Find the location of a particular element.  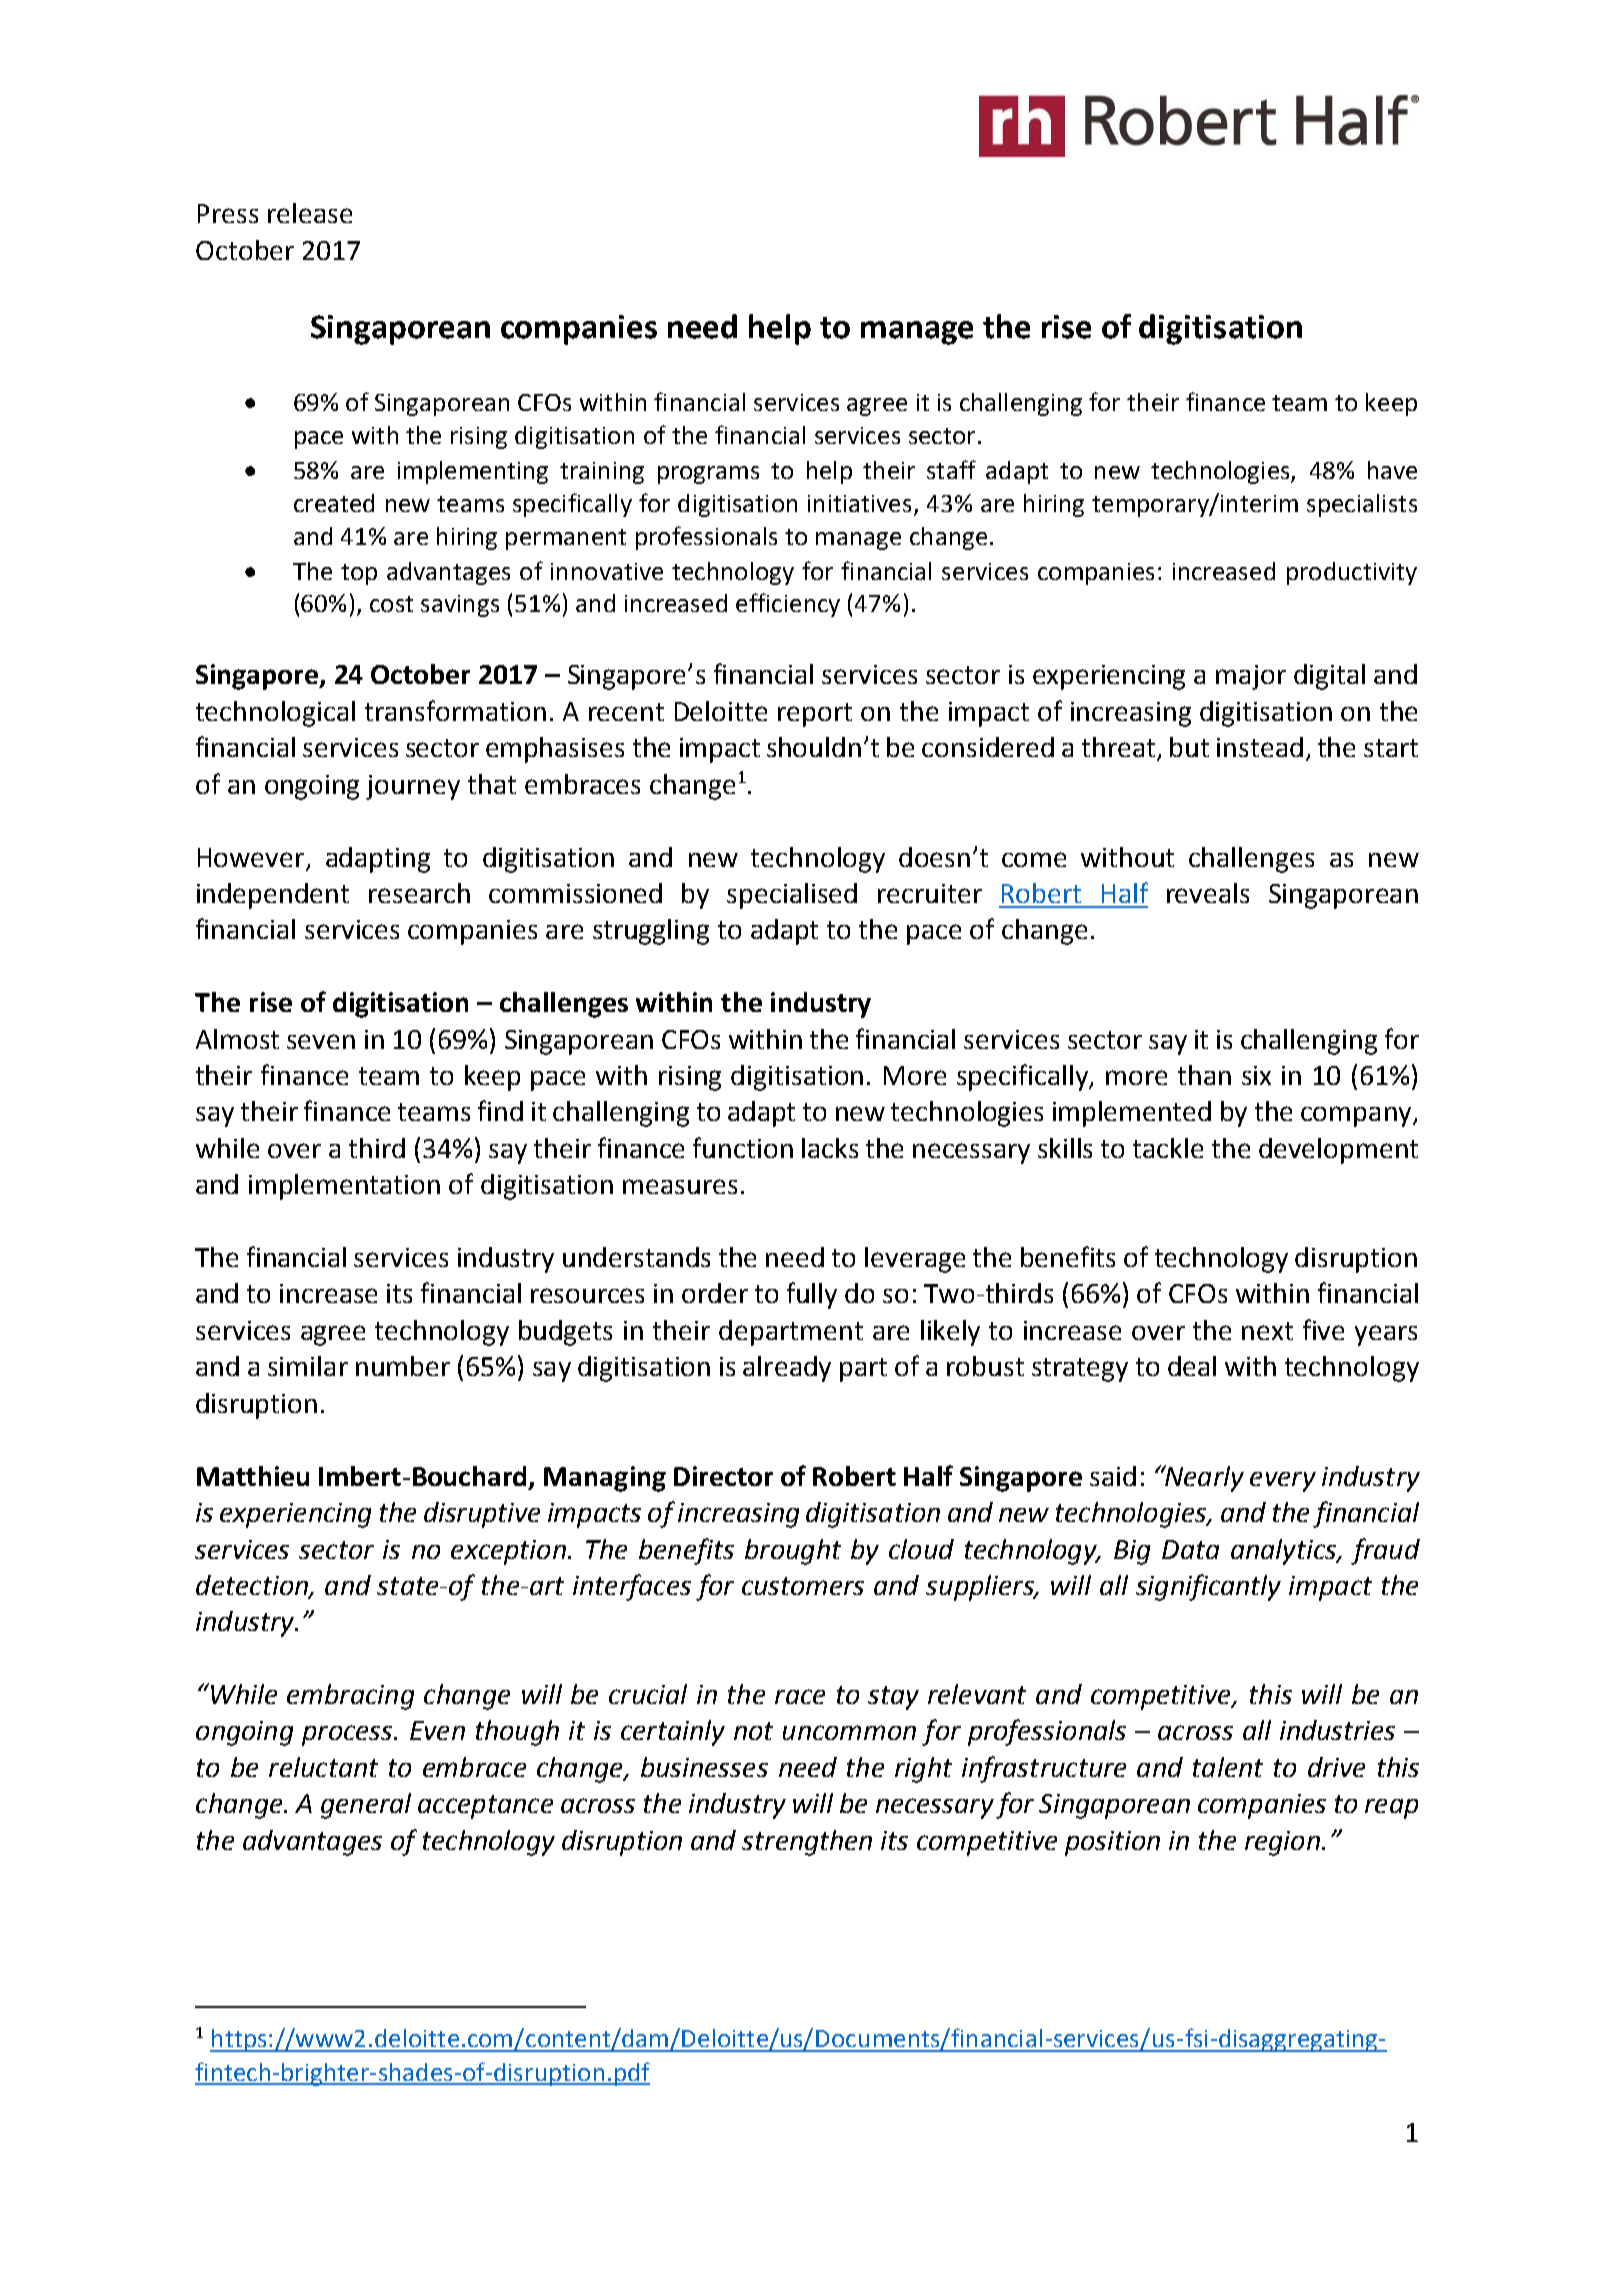

release is located at coordinates (310, 213).
